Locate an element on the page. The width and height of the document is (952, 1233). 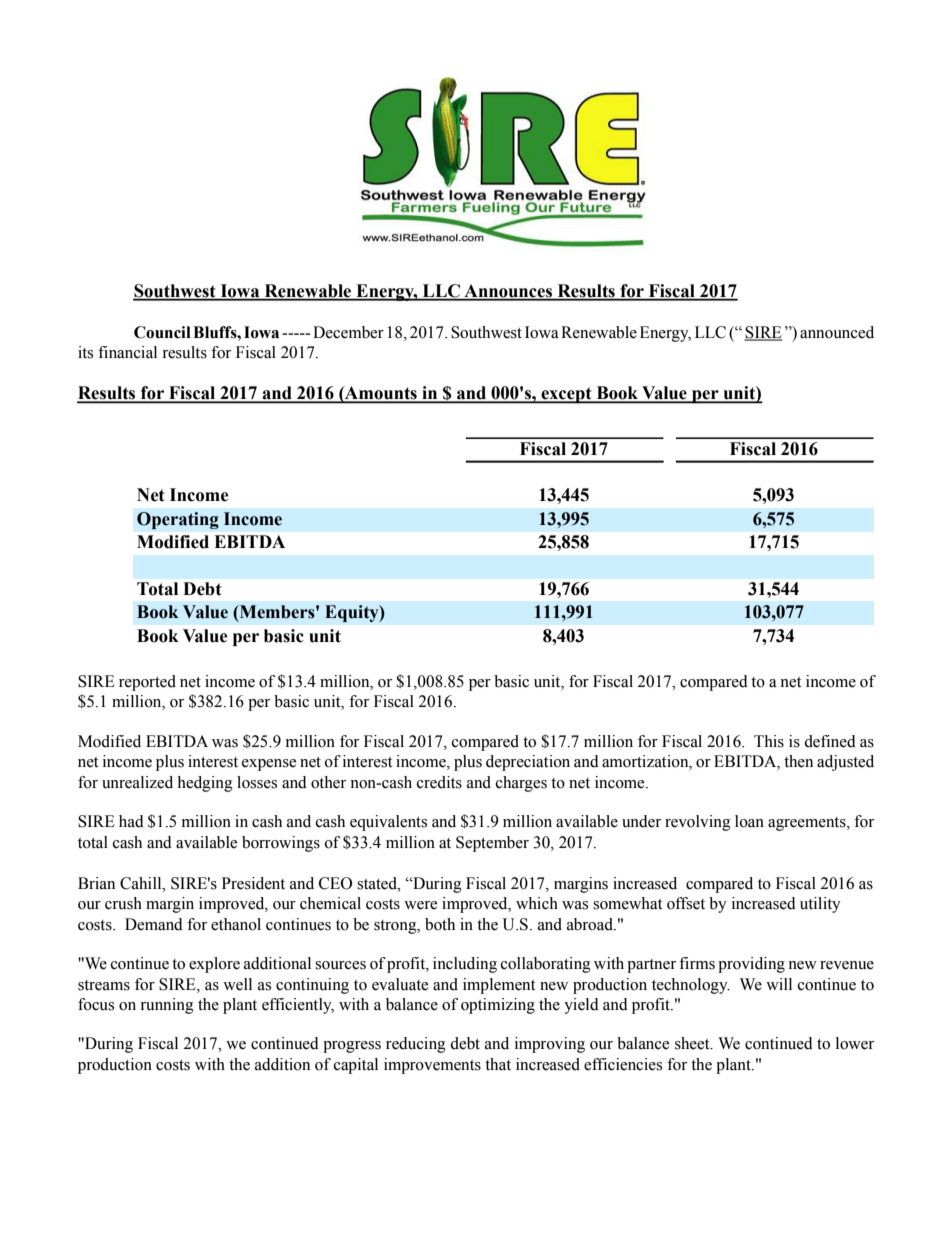
Council is located at coordinates (162, 332).
